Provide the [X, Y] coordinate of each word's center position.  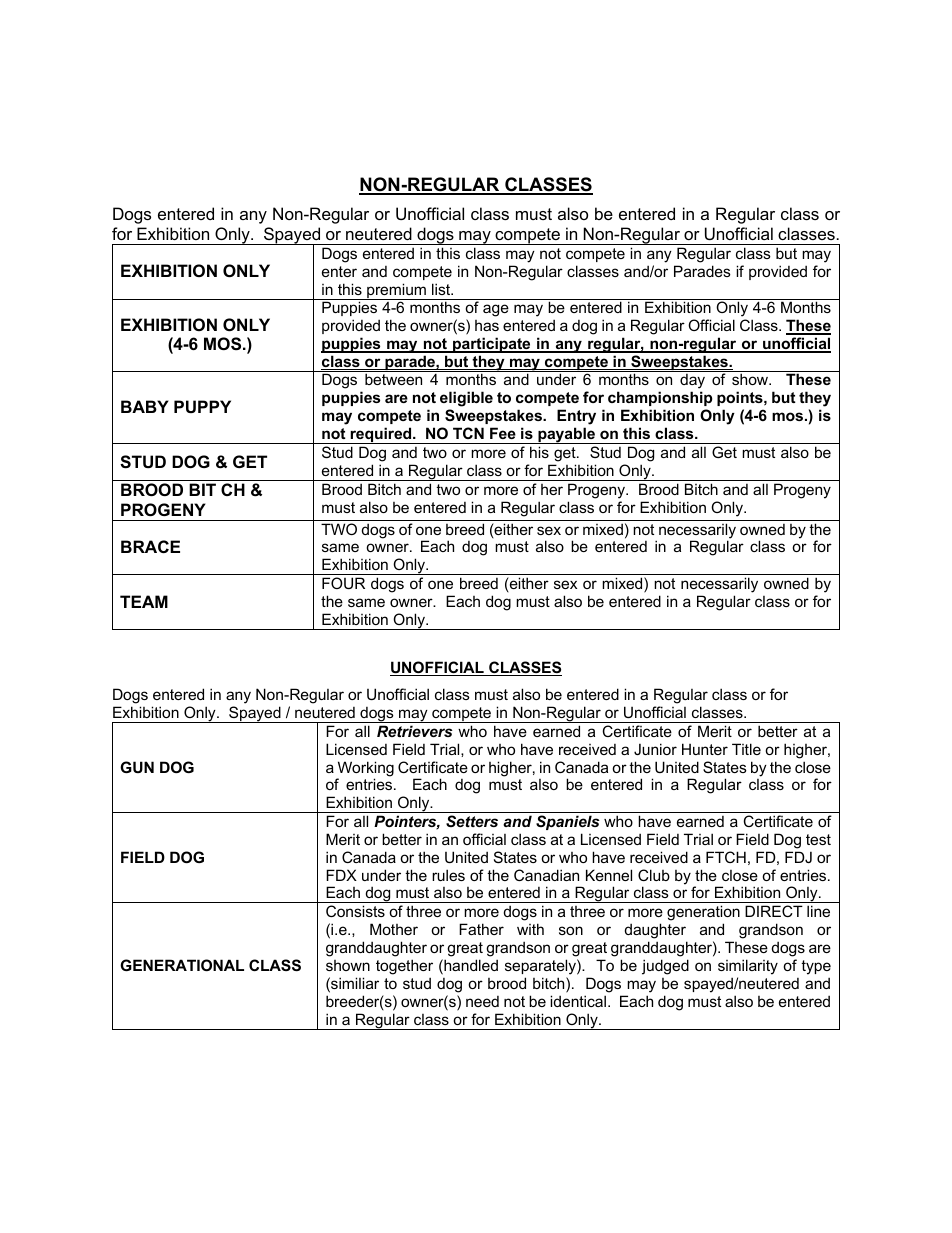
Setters [472, 821]
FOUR [343, 583]
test [818, 839]
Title [746, 749]
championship [660, 398]
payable [566, 435]
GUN [137, 767]
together [404, 967]
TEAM [144, 601]
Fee [503, 433]
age [496, 310]
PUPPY [202, 406]
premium [396, 291]
